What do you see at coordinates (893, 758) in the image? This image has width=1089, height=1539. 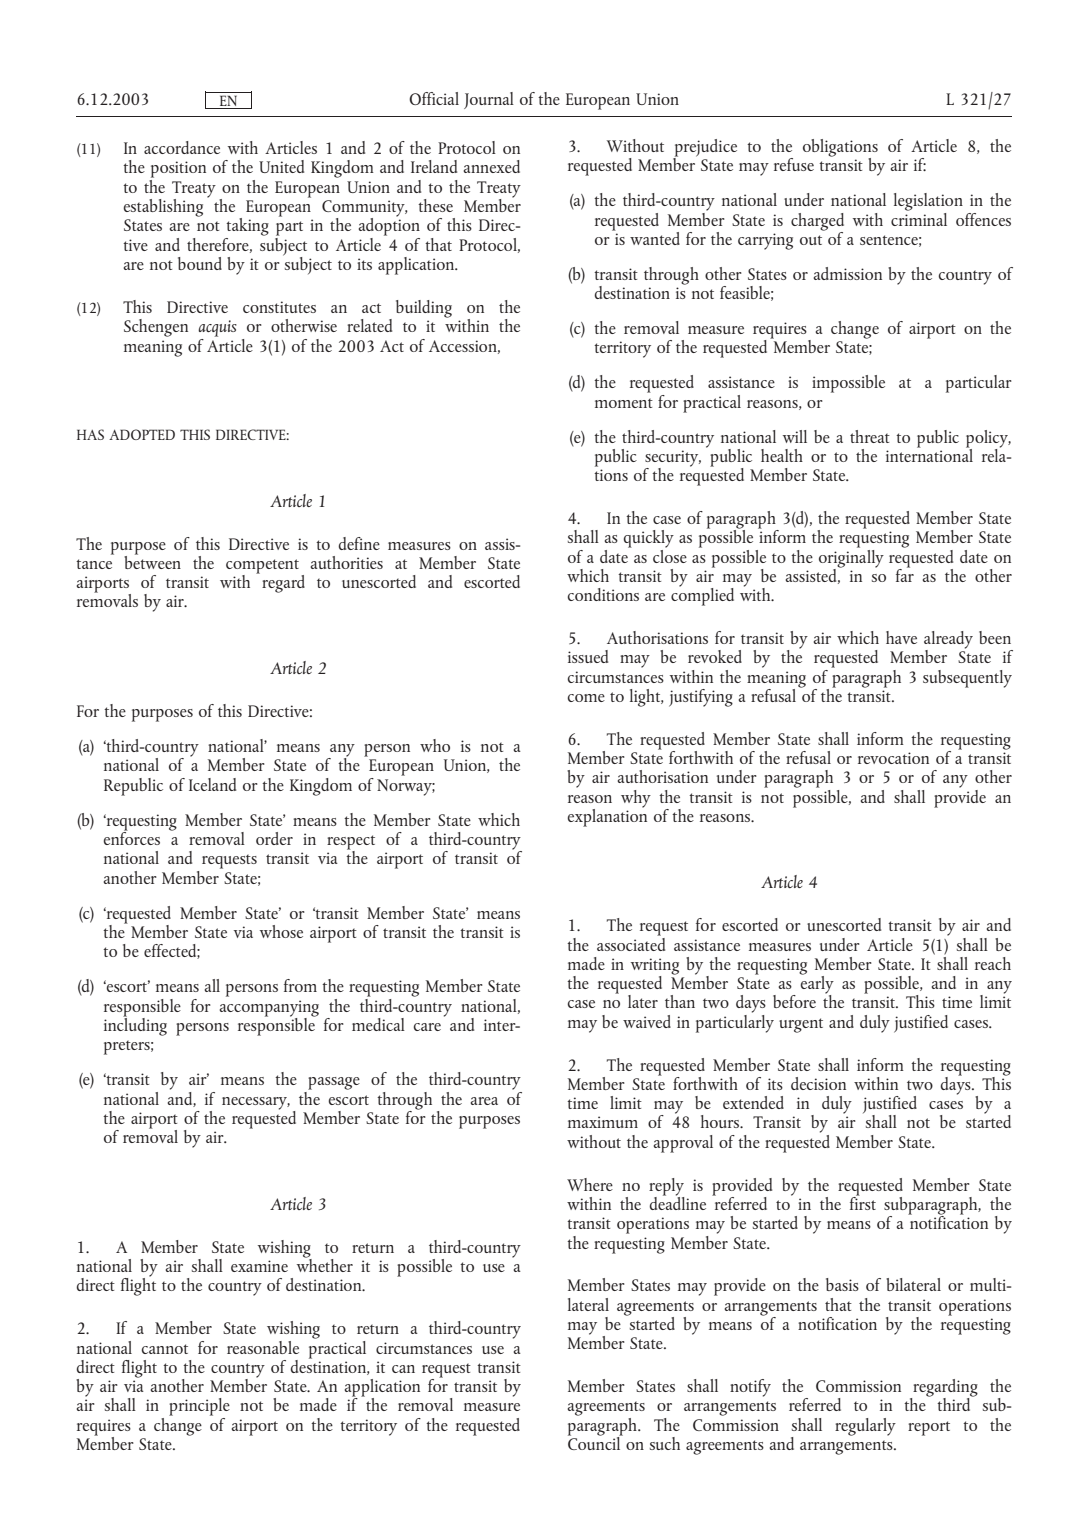 I see `revocation` at bounding box center [893, 758].
